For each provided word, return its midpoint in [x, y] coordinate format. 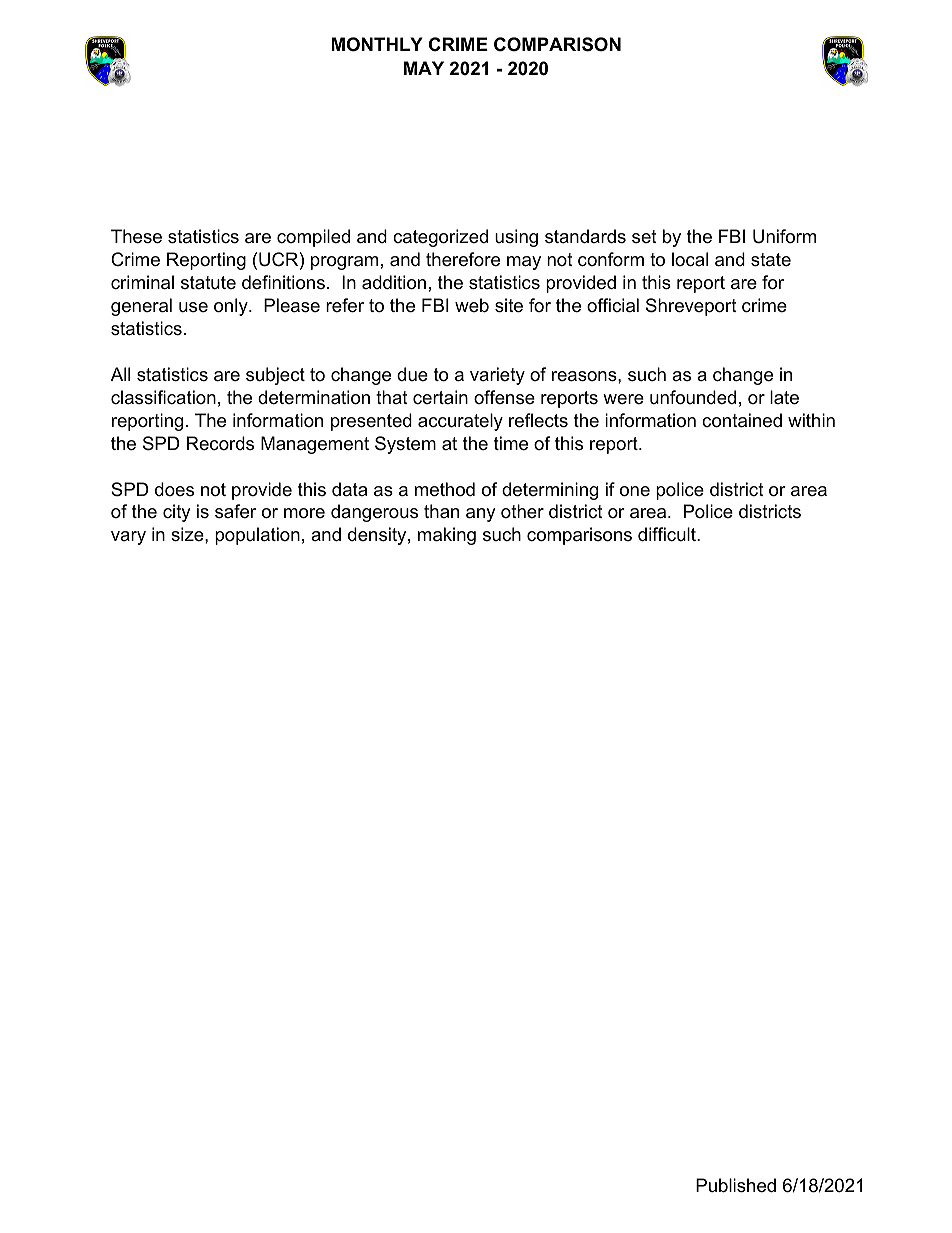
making [447, 536]
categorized [440, 238]
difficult [668, 534]
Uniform [784, 236]
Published [736, 1185]
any [481, 515]
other [522, 511]
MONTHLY [377, 44]
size [188, 534]
